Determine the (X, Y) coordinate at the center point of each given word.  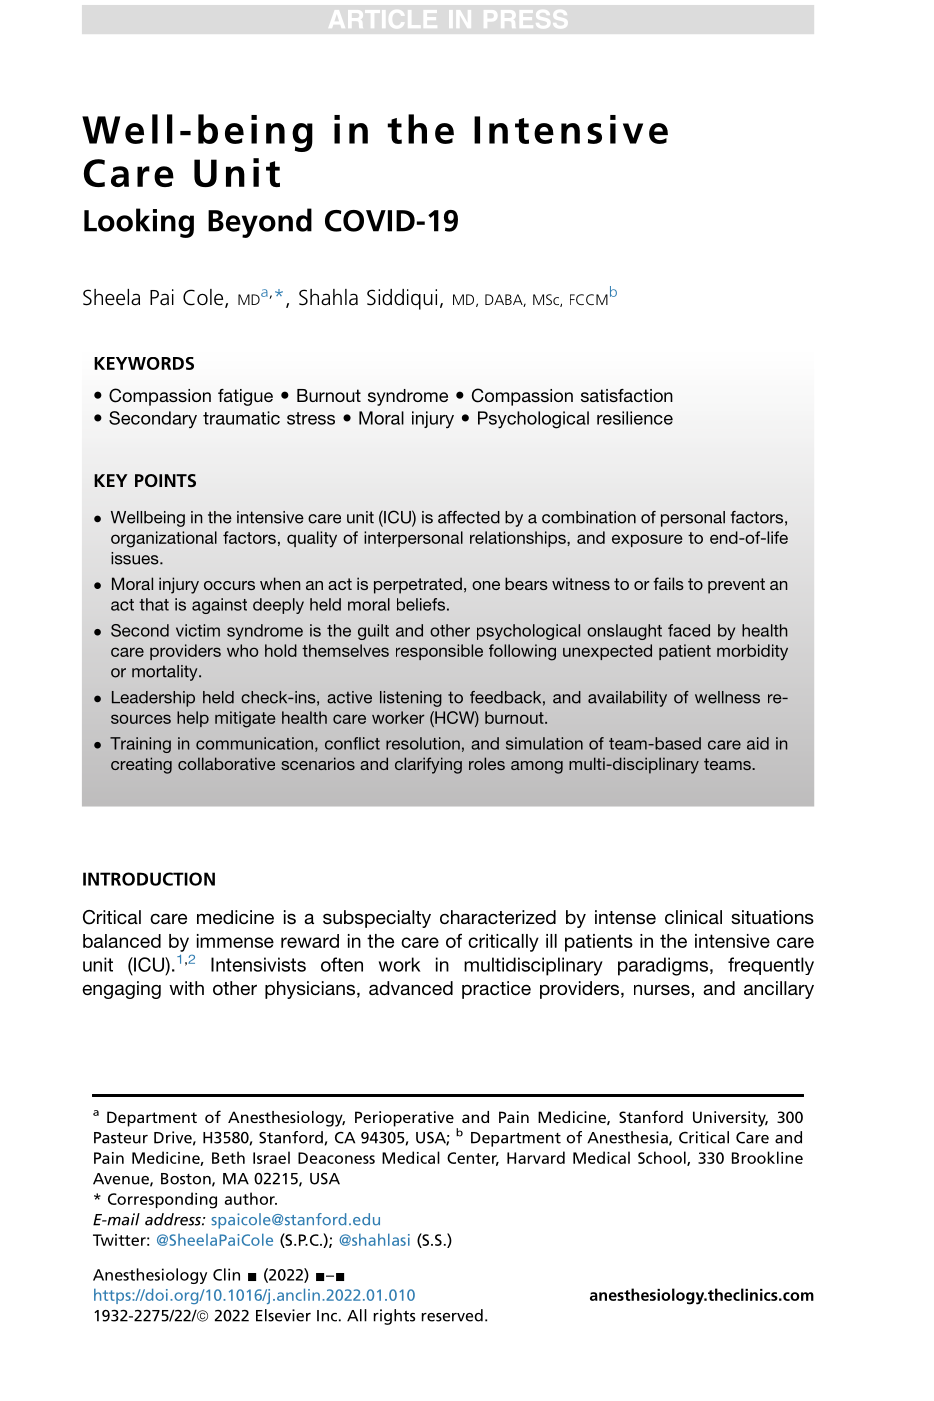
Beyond (260, 223)
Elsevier (283, 1315)
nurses (662, 989)
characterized (498, 917)
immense (235, 941)
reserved (452, 1315)
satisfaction (627, 395)
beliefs (421, 604)
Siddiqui (402, 299)
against (219, 606)
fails (668, 583)
